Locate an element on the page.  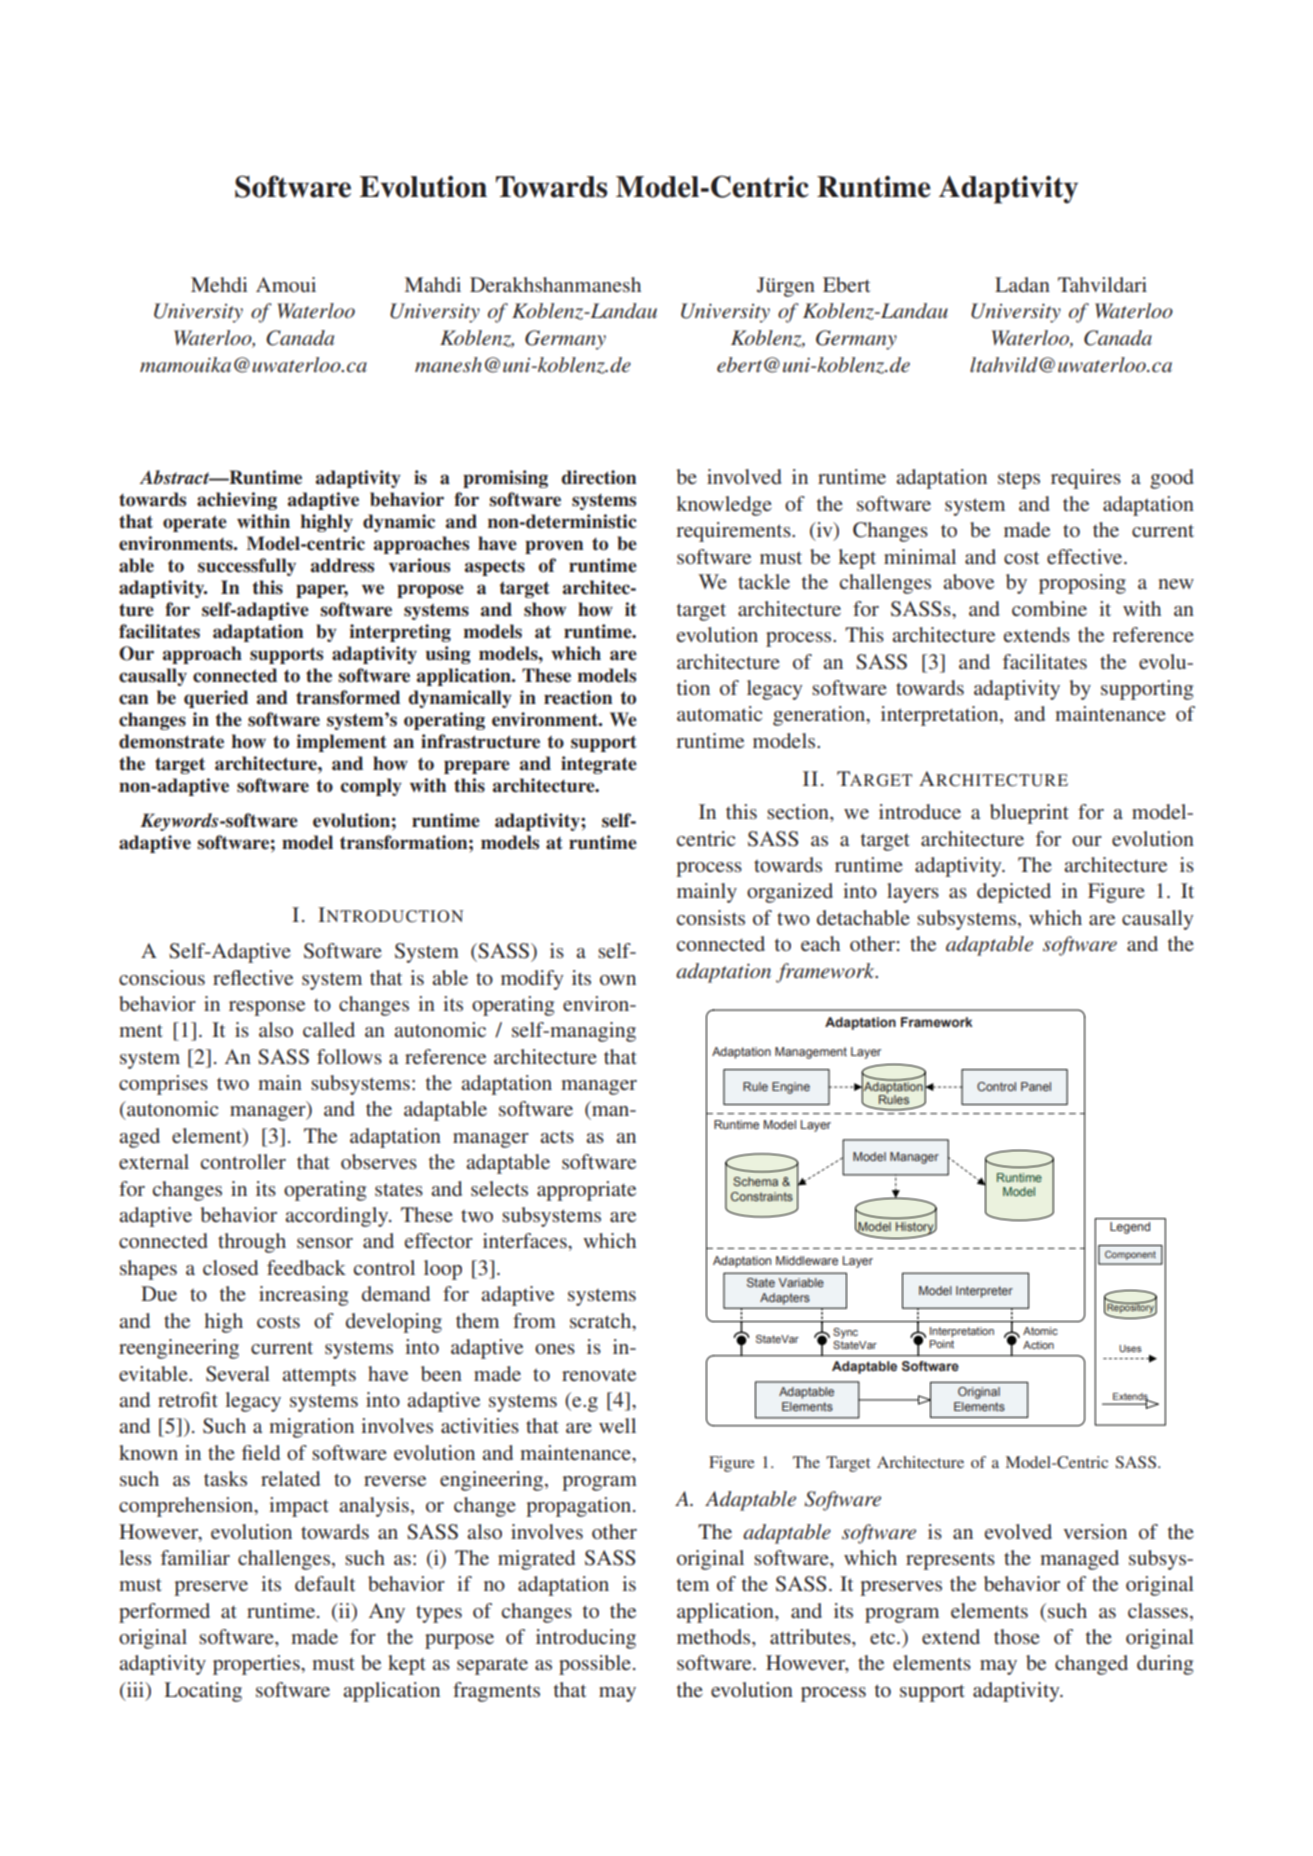
properties is located at coordinates (257, 1665).
